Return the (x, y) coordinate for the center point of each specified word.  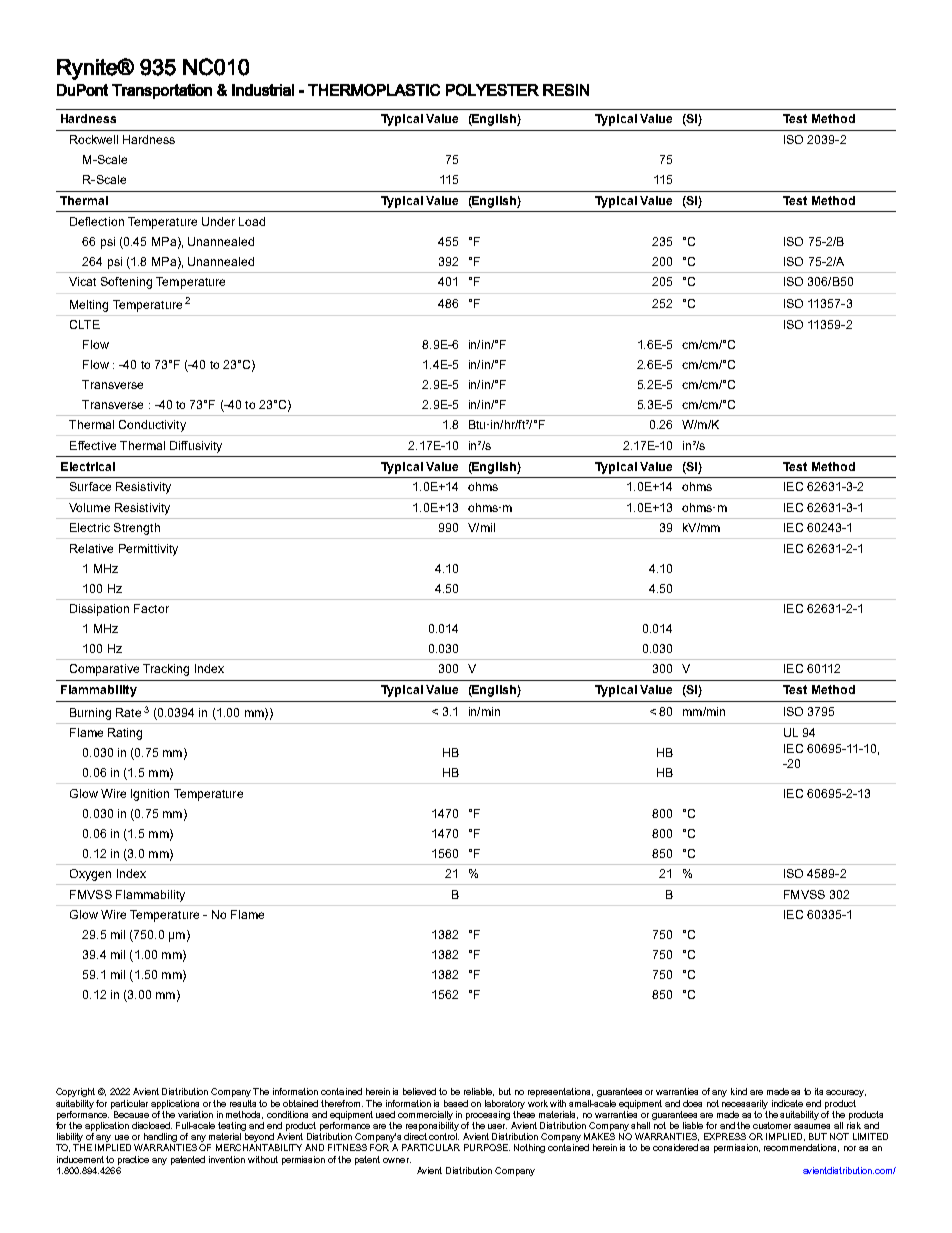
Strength (137, 529)
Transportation (162, 91)
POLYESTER (492, 90)
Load (252, 221)
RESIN (566, 90)
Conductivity (152, 426)
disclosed (152, 1125)
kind (739, 1091)
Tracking (166, 670)
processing (488, 1115)
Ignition (150, 795)
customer (772, 1125)
